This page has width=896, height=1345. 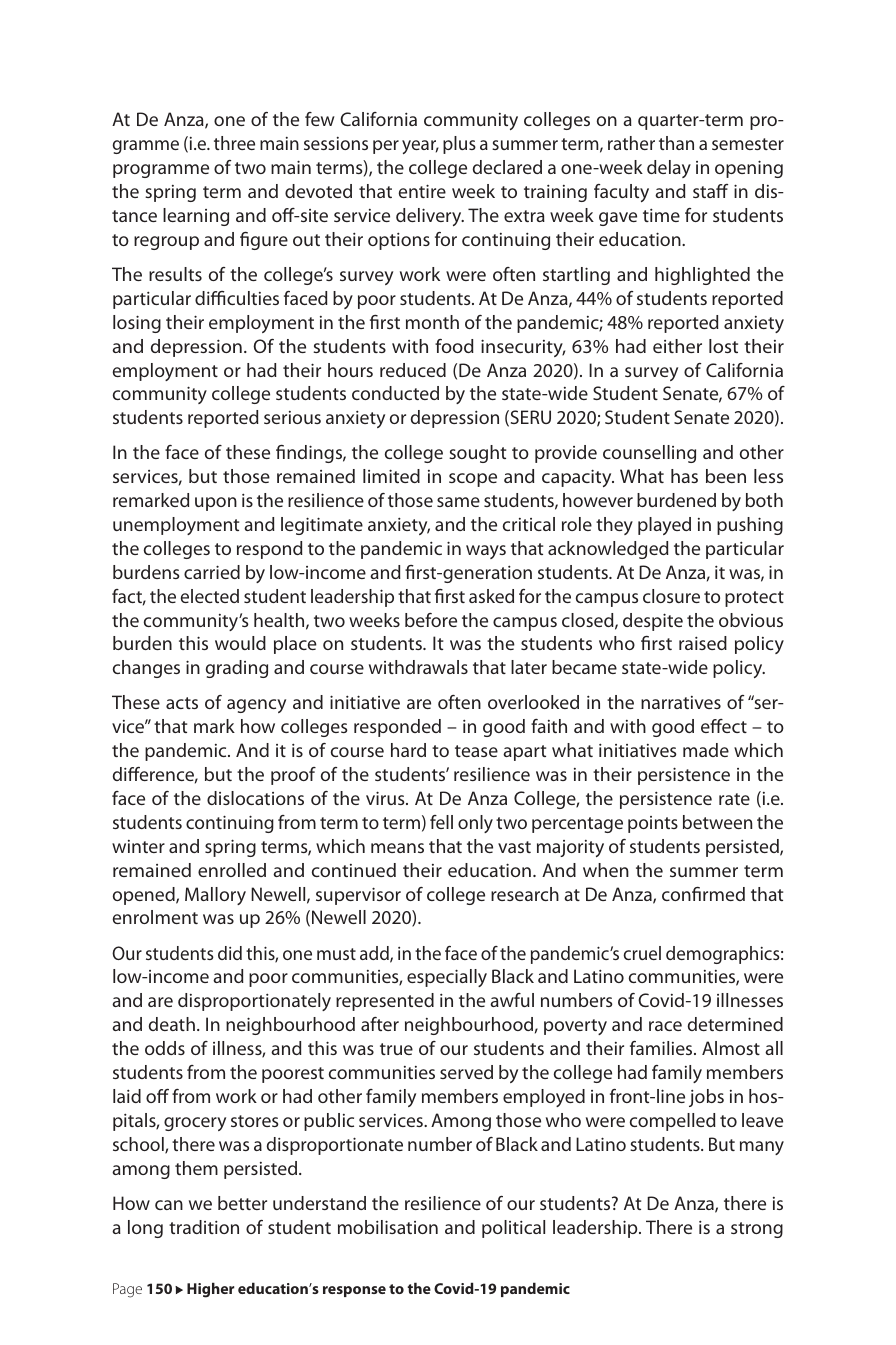 I want to click on counselling, so click(x=649, y=454).
